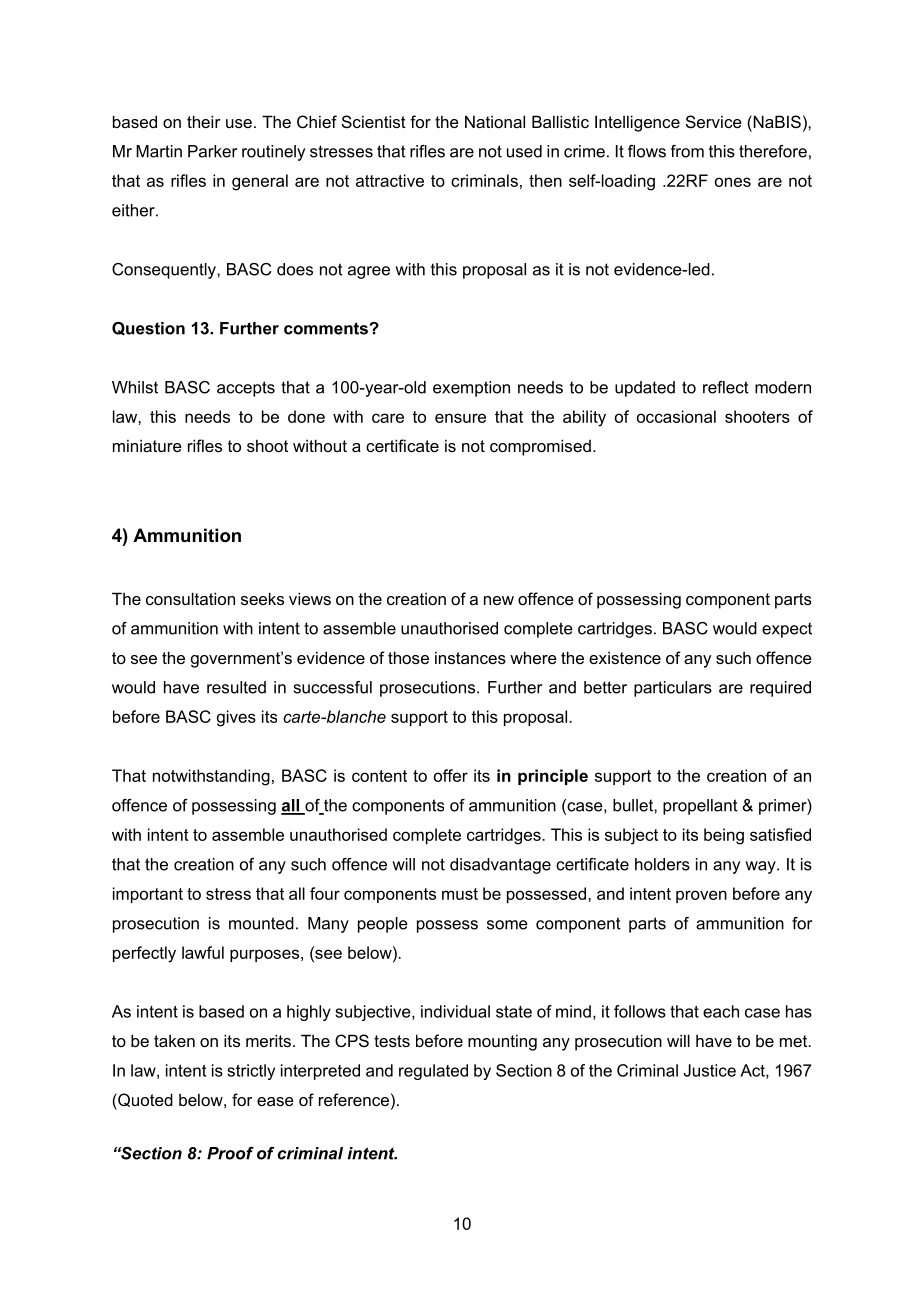 The height and width of the screenshot is (1308, 924). I want to click on National, so click(495, 121).
